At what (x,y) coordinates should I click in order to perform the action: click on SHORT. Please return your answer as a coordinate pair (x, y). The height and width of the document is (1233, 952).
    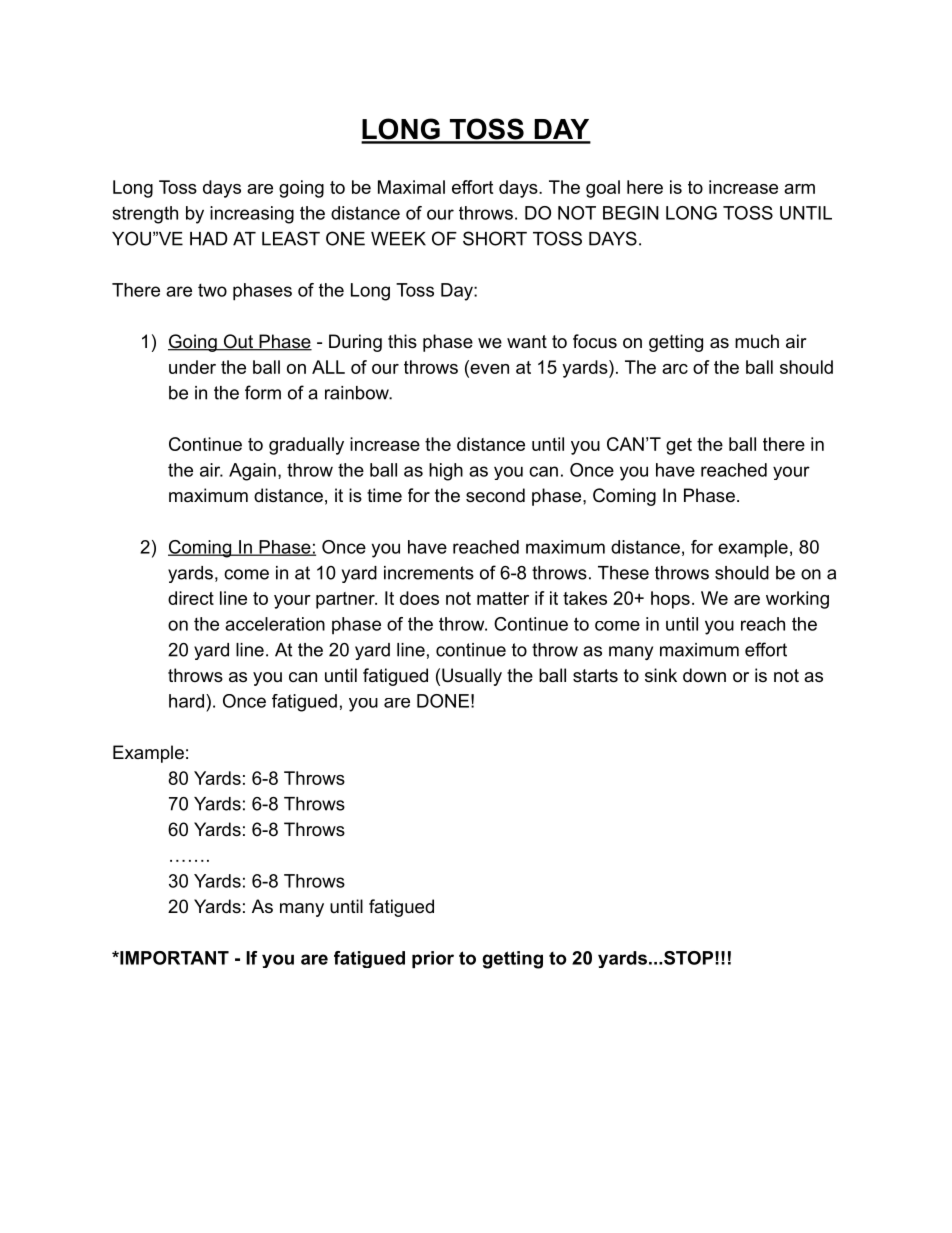
    Looking at the image, I should click on (495, 238).
